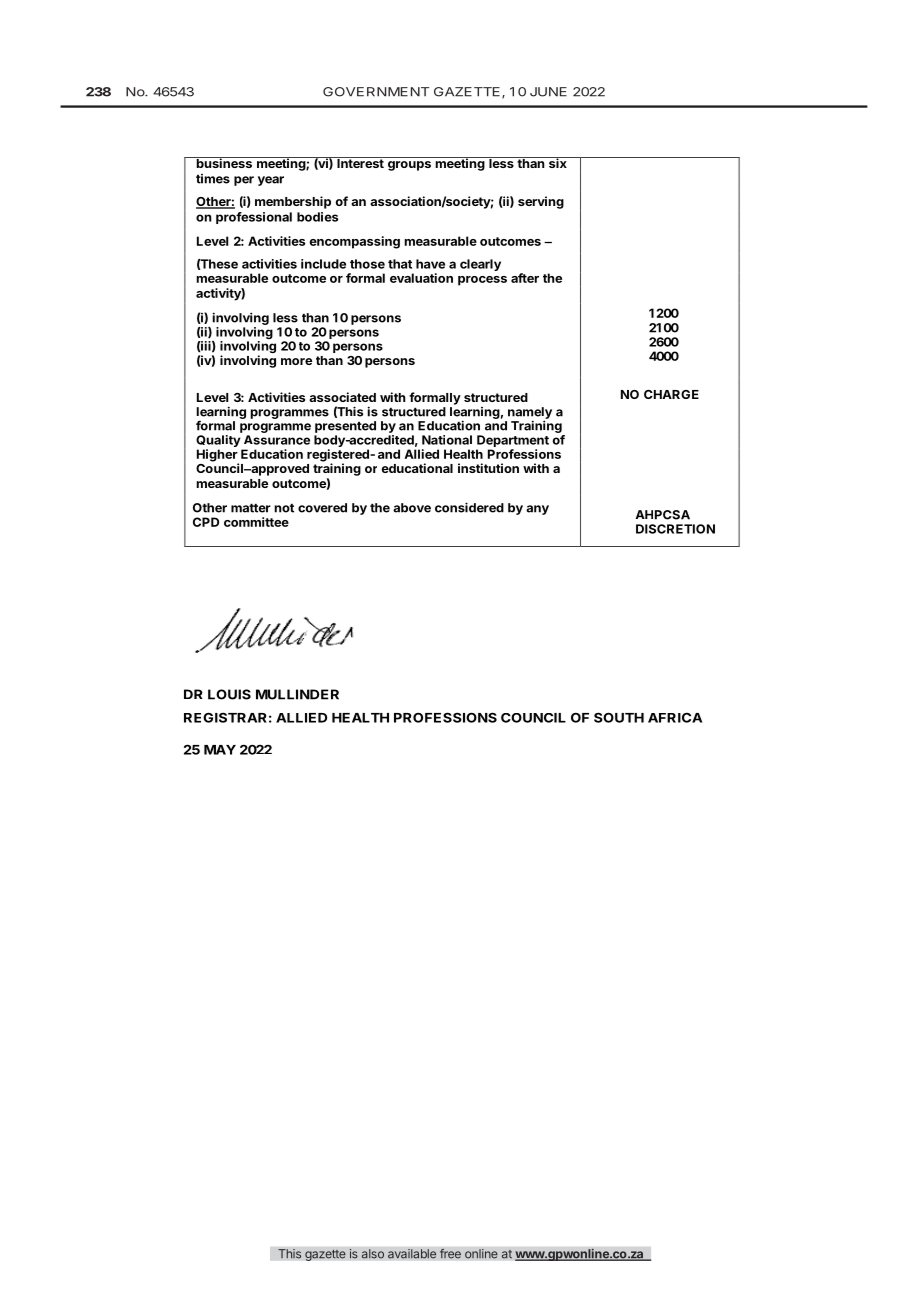 This image has height=1307, width=924. I want to click on above, so click(412, 508).
